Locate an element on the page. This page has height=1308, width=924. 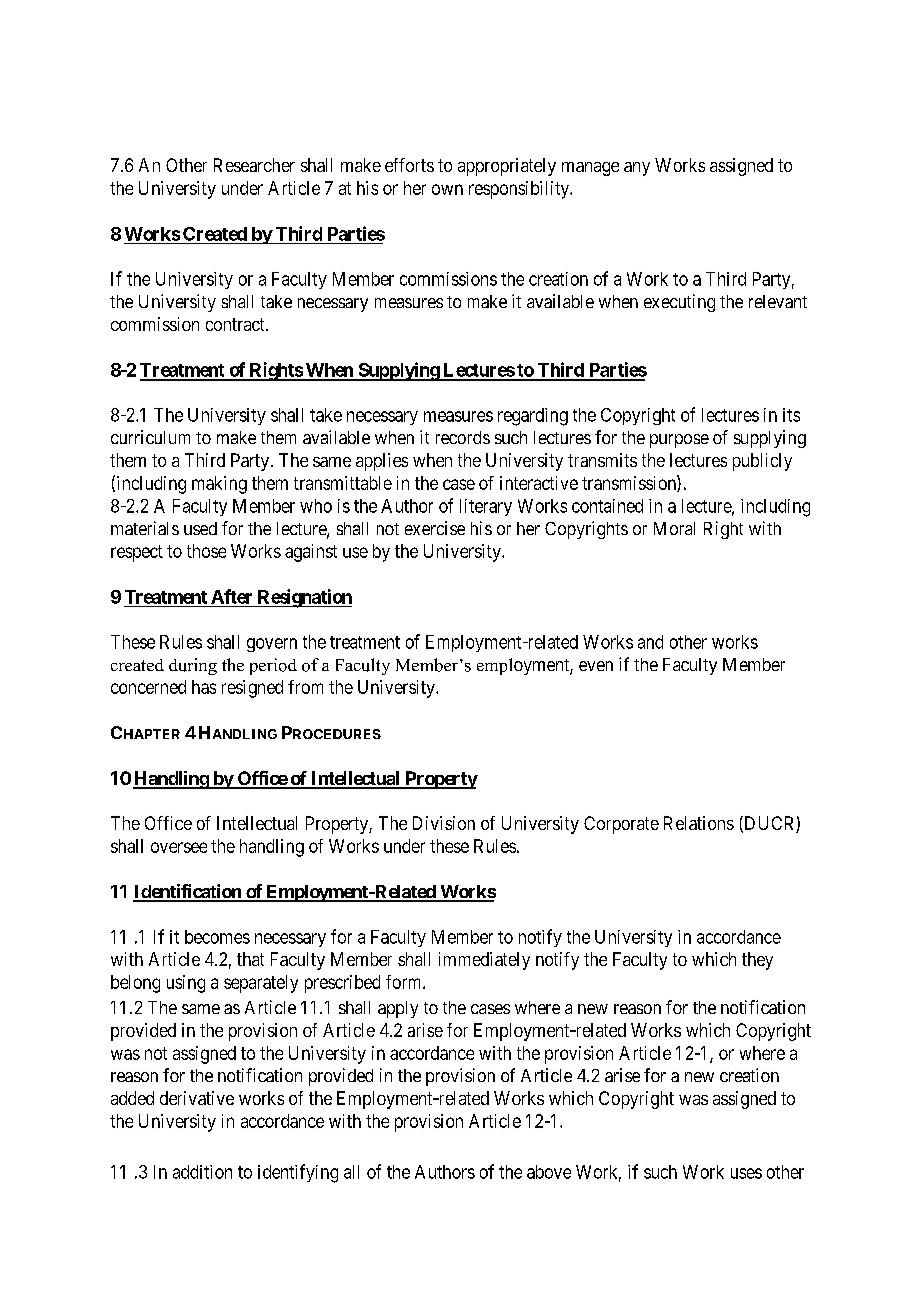
addition is located at coordinates (202, 1172).
